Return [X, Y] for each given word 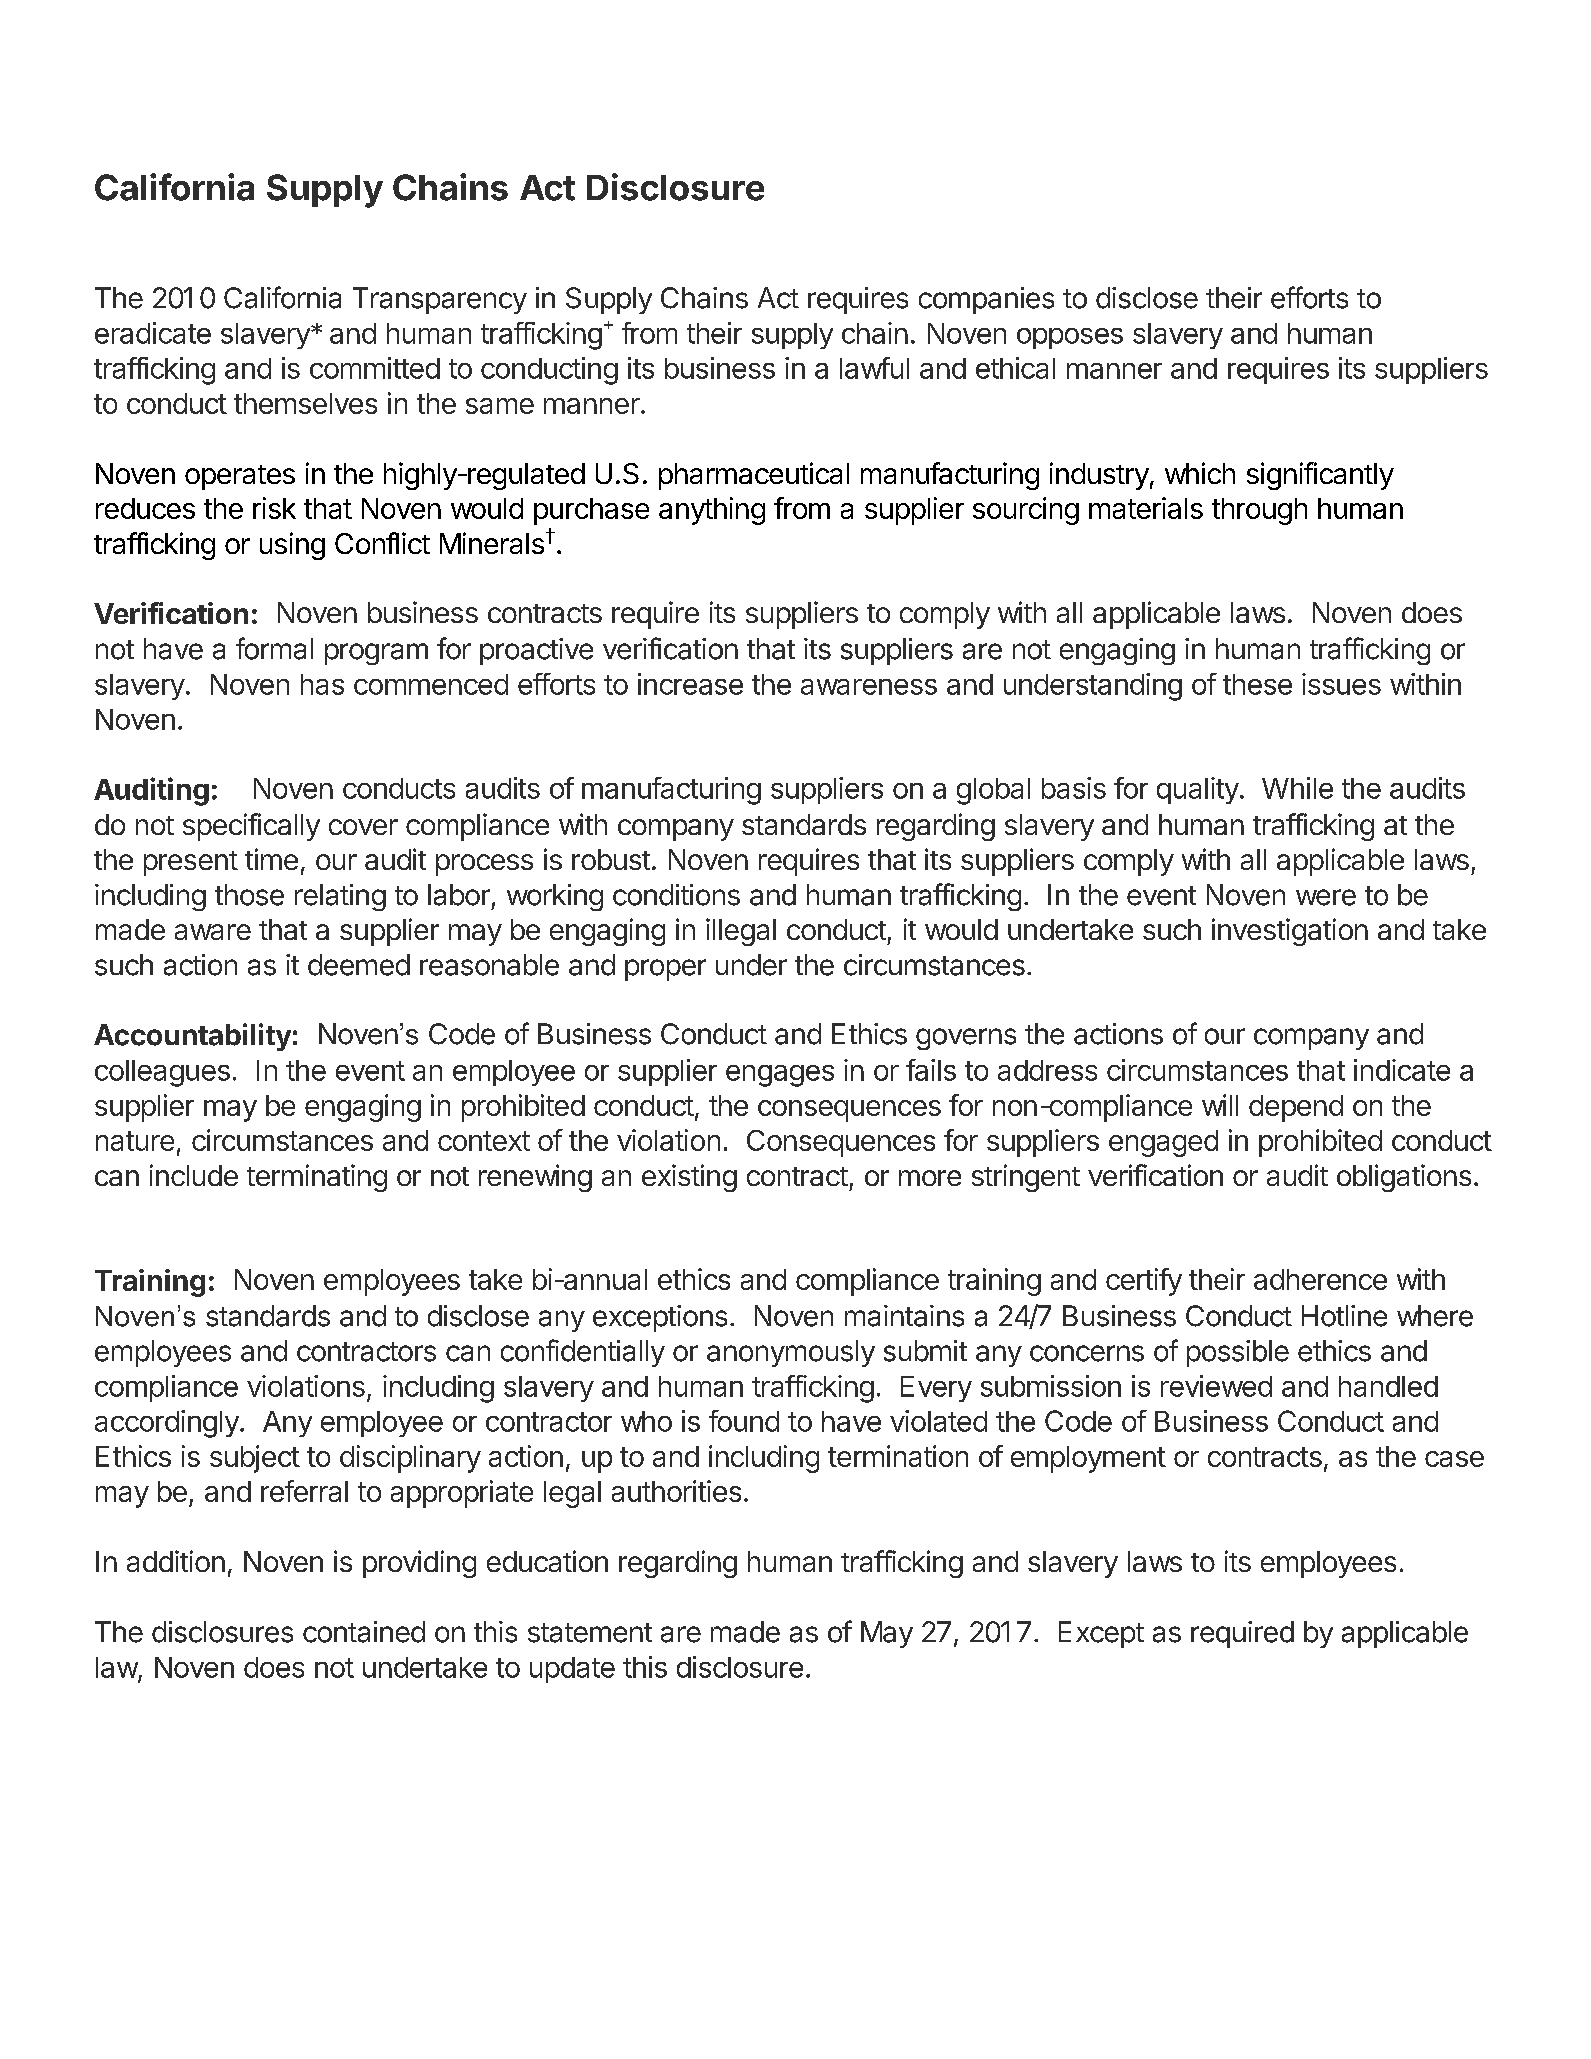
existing [689, 1178]
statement [590, 1633]
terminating [317, 1178]
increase [690, 684]
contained [364, 1632]
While [1297, 788]
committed [375, 368]
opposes [1070, 338]
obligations [1404, 1178]
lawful [874, 368]
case [1454, 1459]
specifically [251, 827]
